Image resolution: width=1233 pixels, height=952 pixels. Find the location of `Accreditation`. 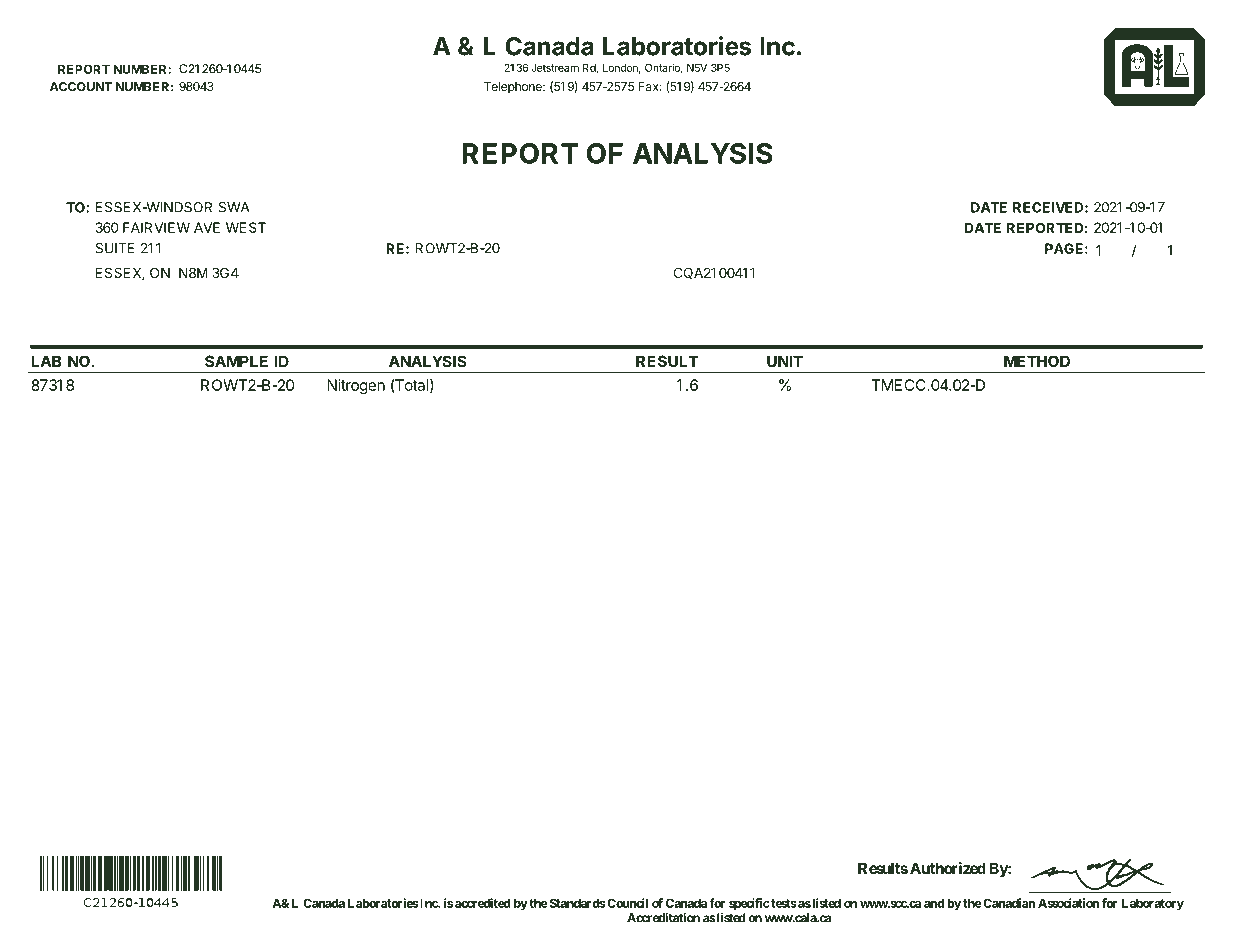

Accreditation is located at coordinates (663, 918).
